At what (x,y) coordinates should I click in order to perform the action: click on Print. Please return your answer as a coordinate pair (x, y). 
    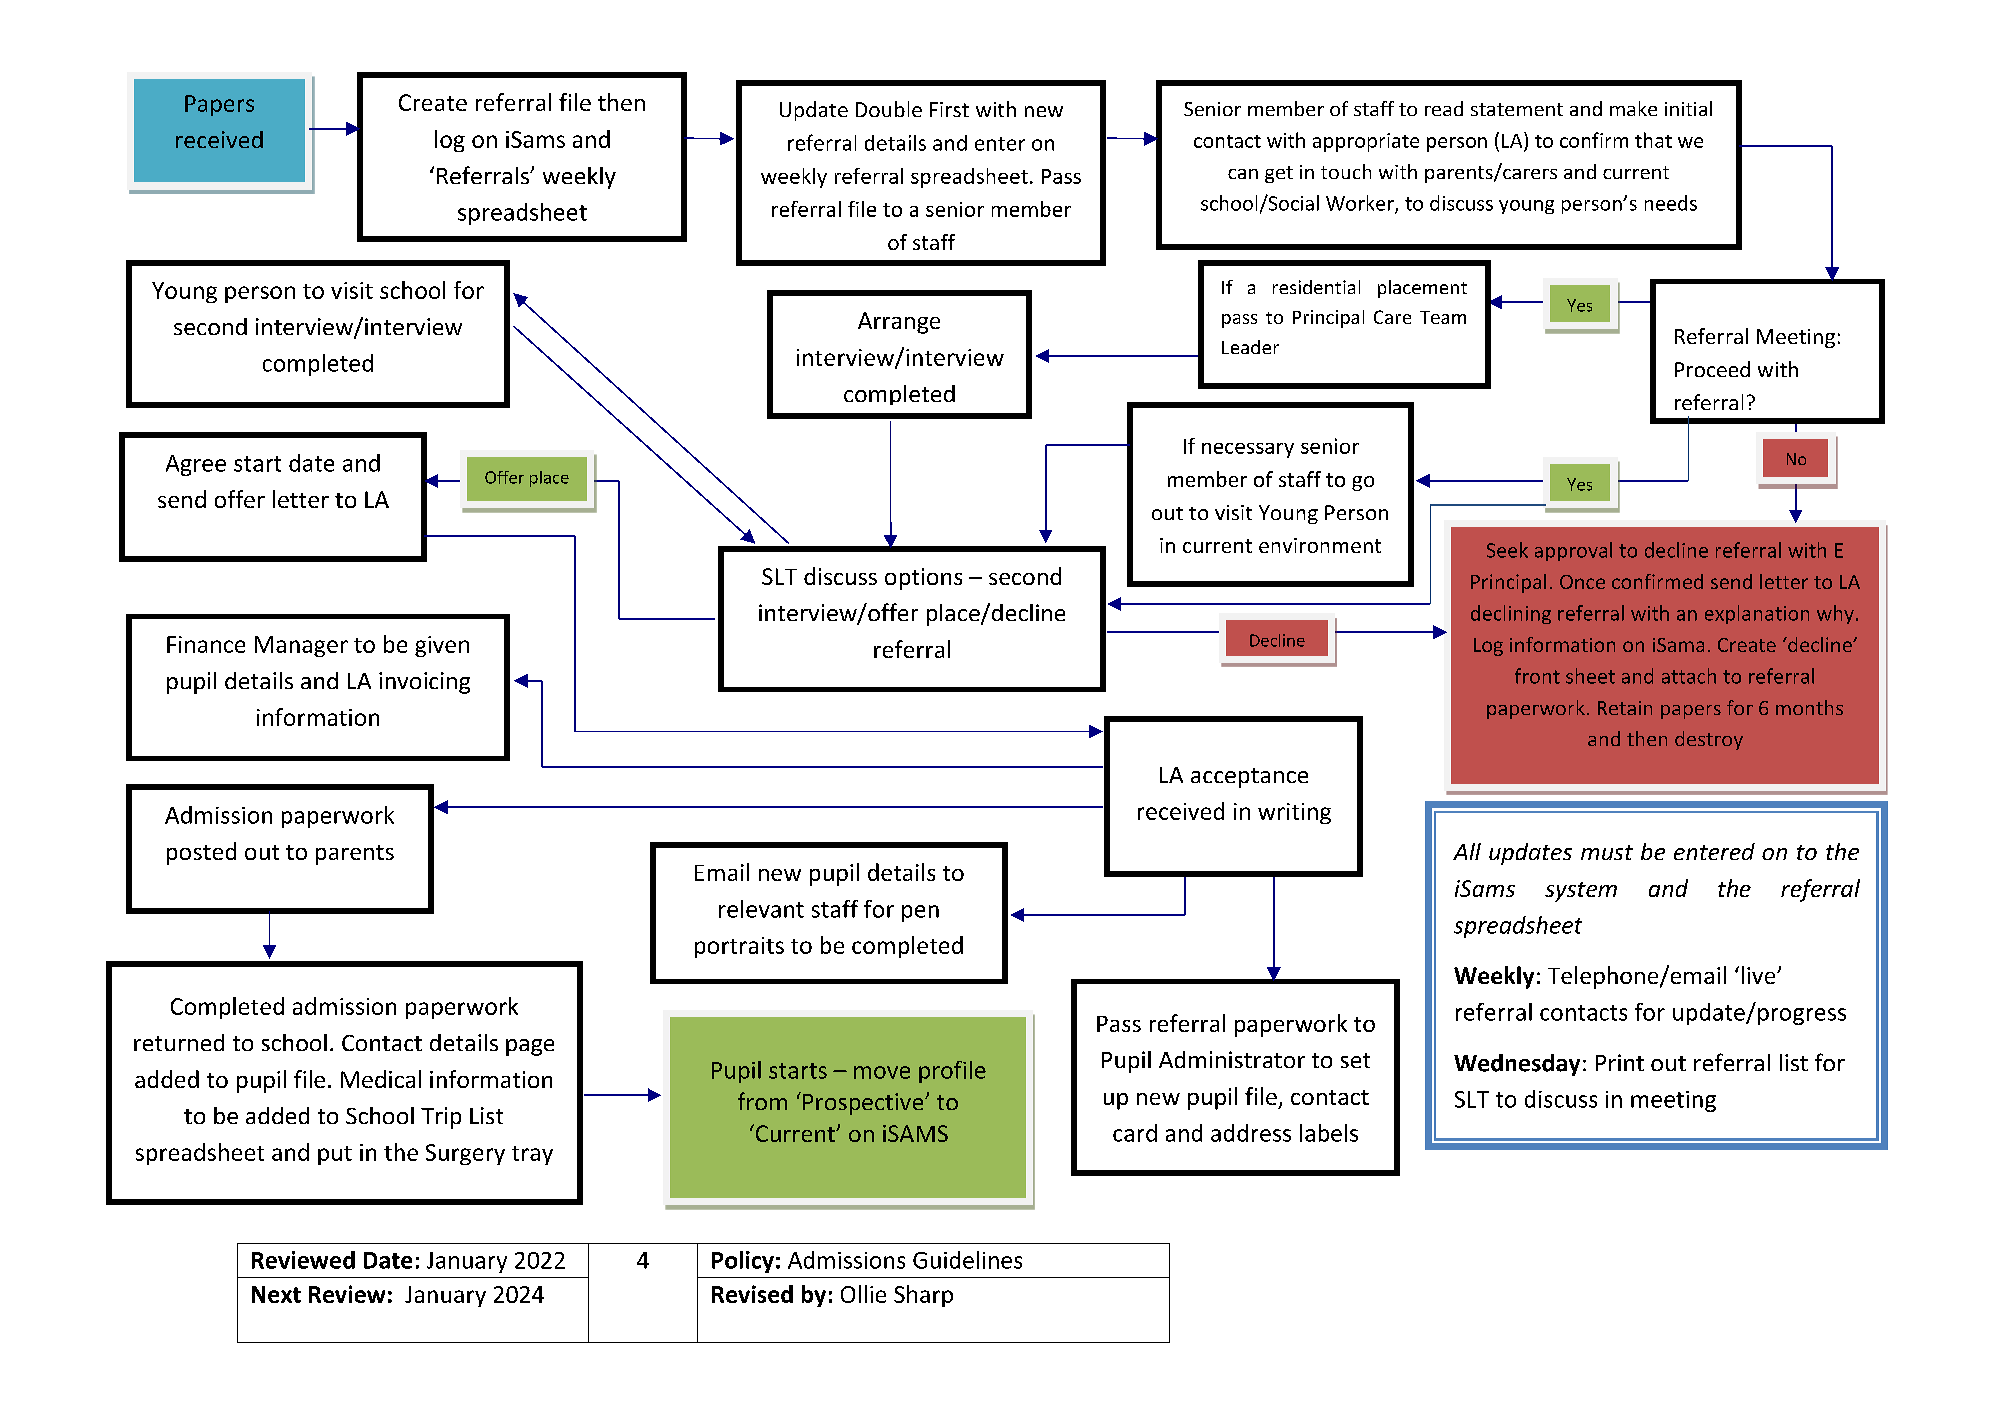
    Looking at the image, I should click on (1620, 1062).
